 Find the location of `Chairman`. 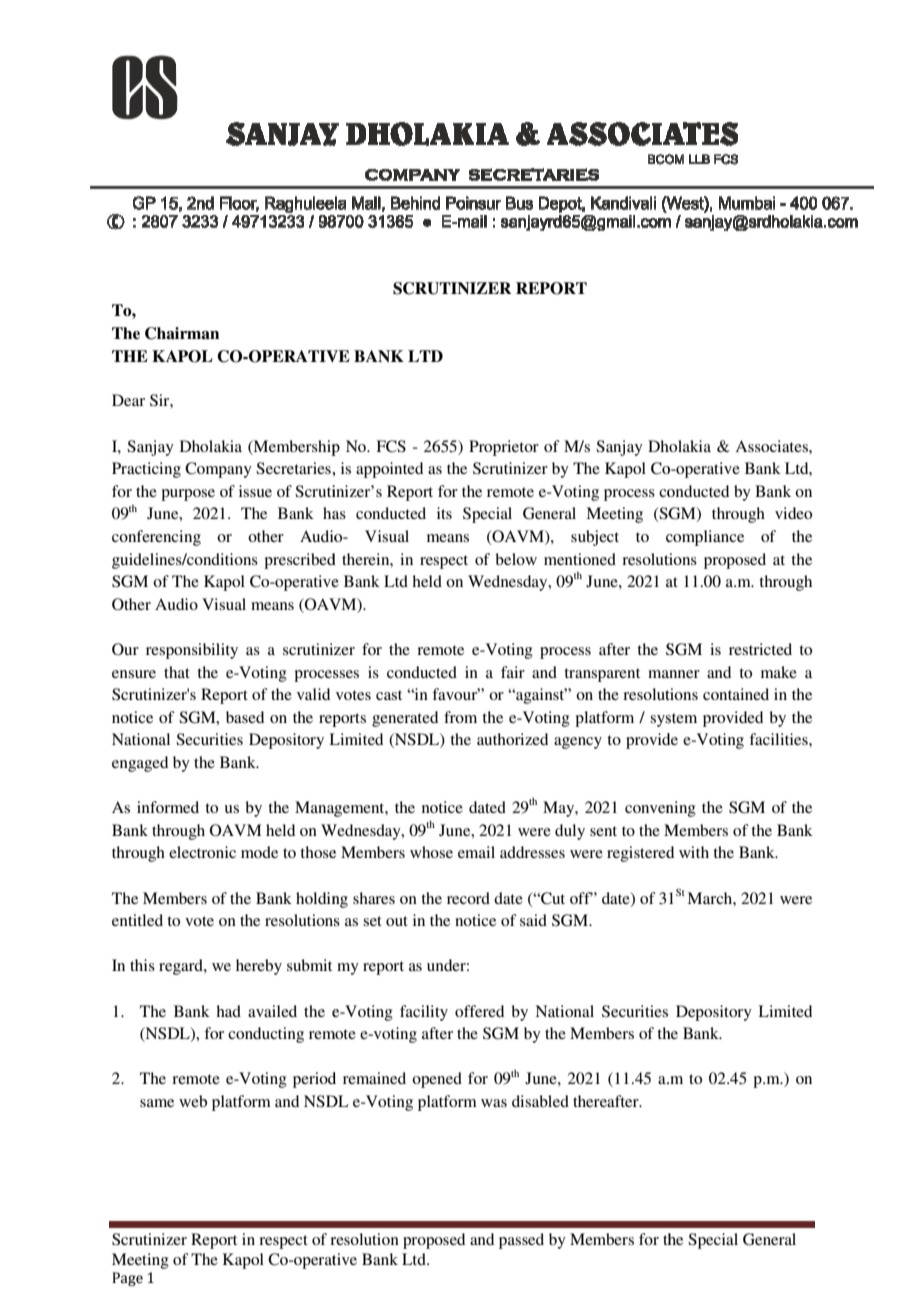

Chairman is located at coordinates (182, 333).
